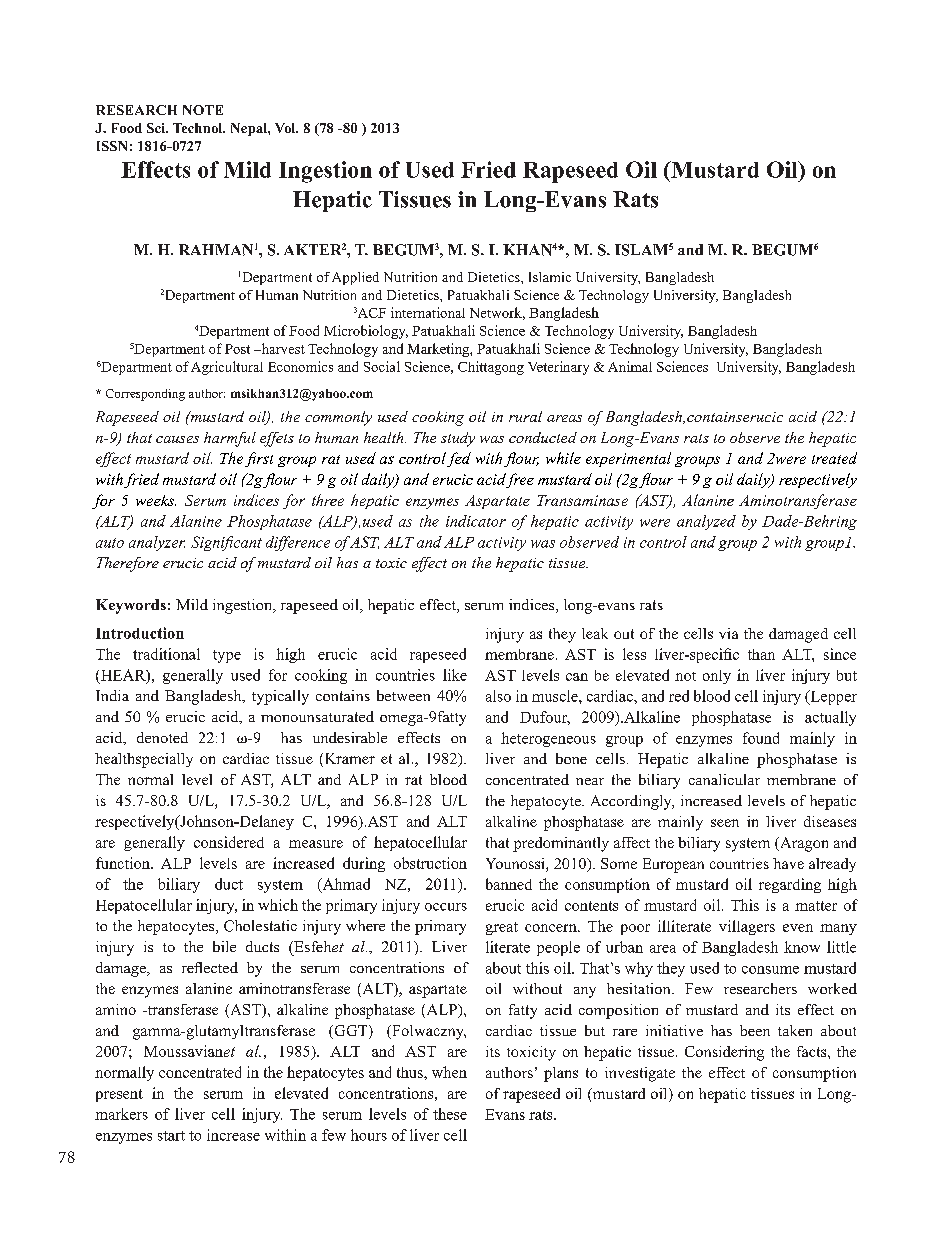  What do you see at coordinates (355, 278) in the image?
I see `Applied` at bounding box center [355, 278].
